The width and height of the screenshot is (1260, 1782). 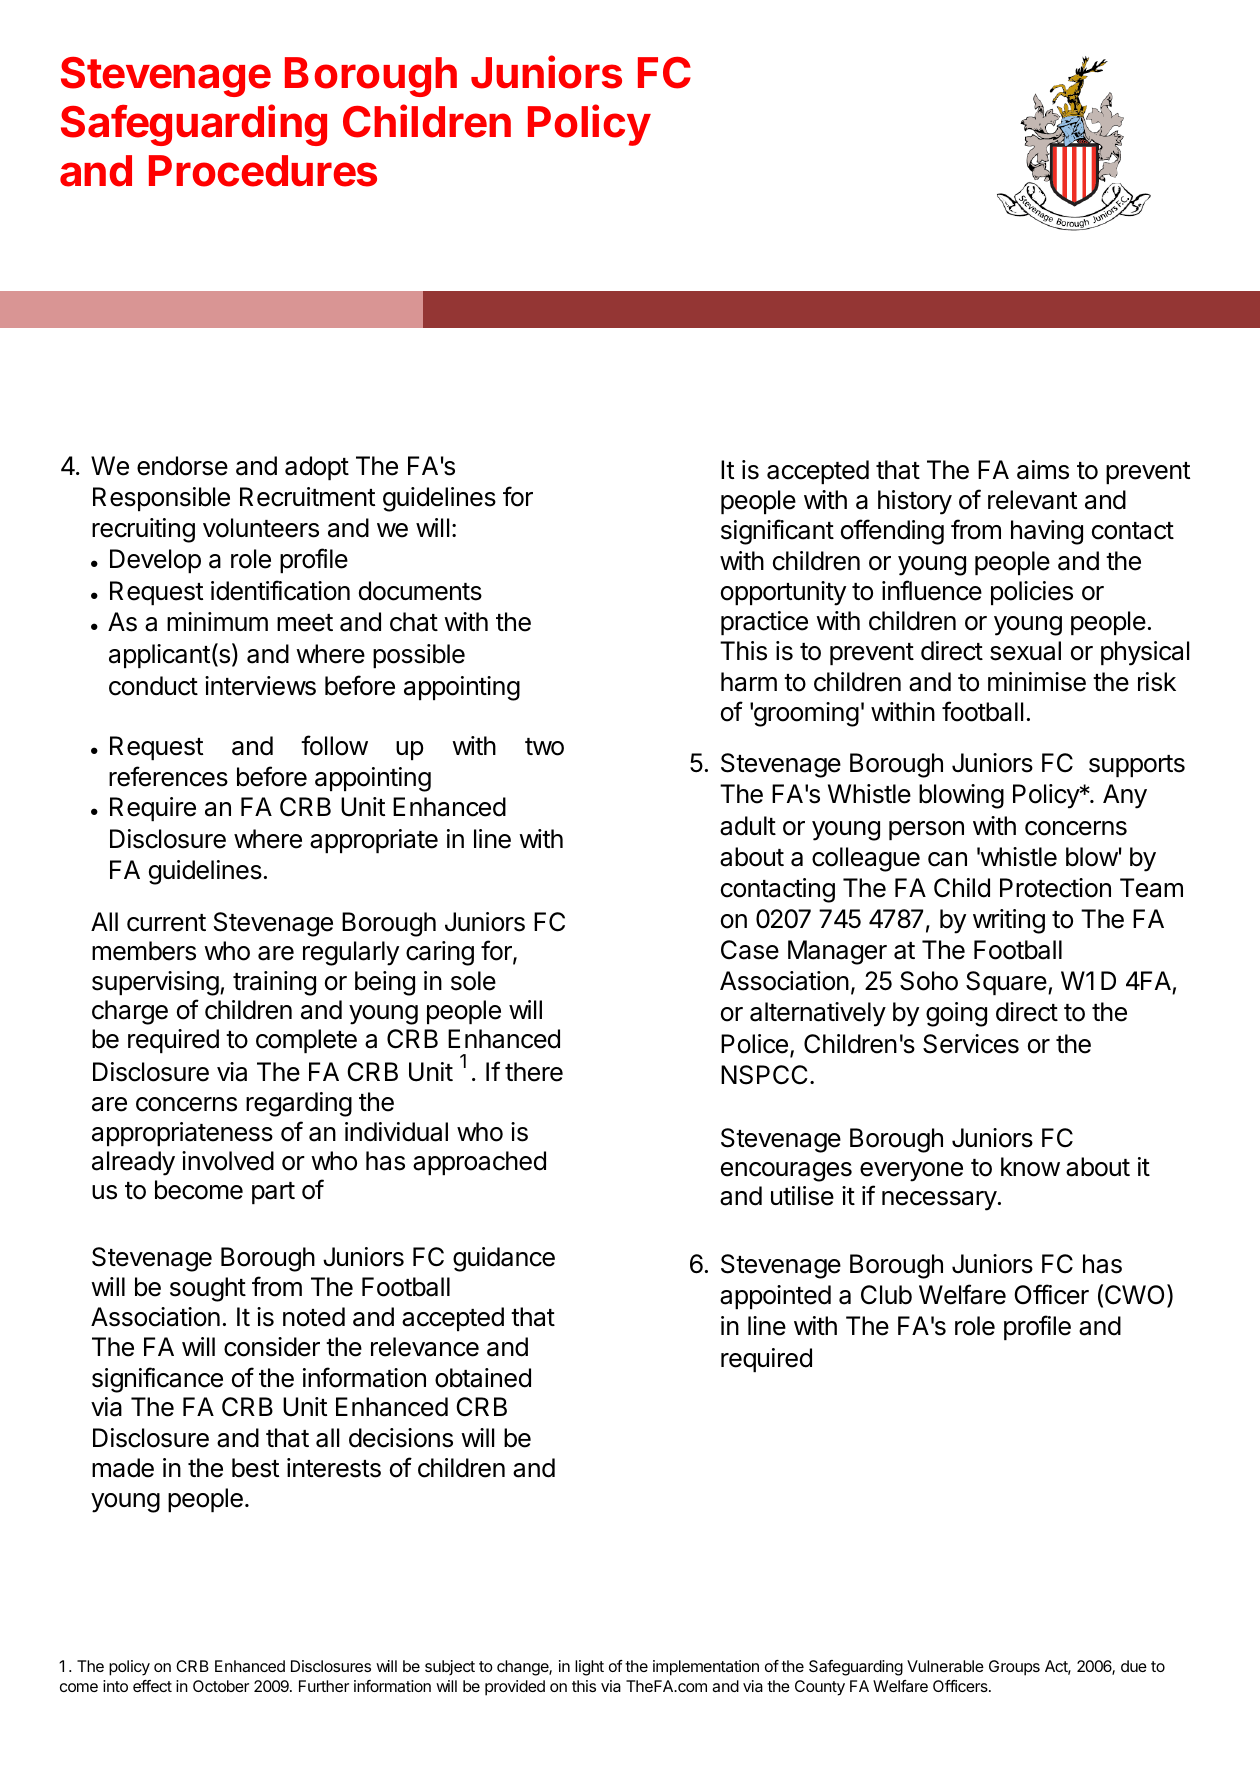 I want to click on current, so click(x=166, y=923).
